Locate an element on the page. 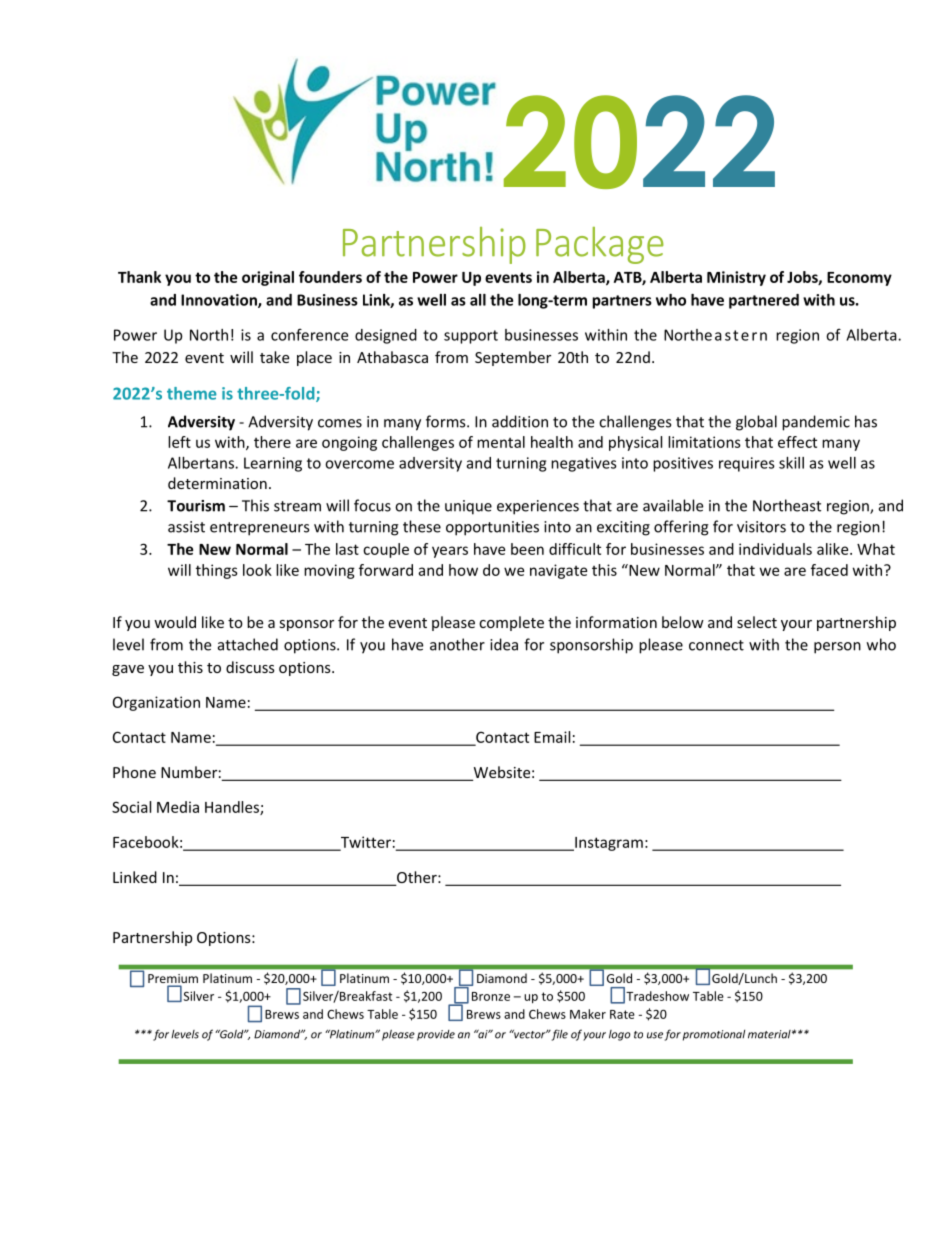 The width and height of the image is (952, 1233). provide is located at coordinates (436, 1035).
